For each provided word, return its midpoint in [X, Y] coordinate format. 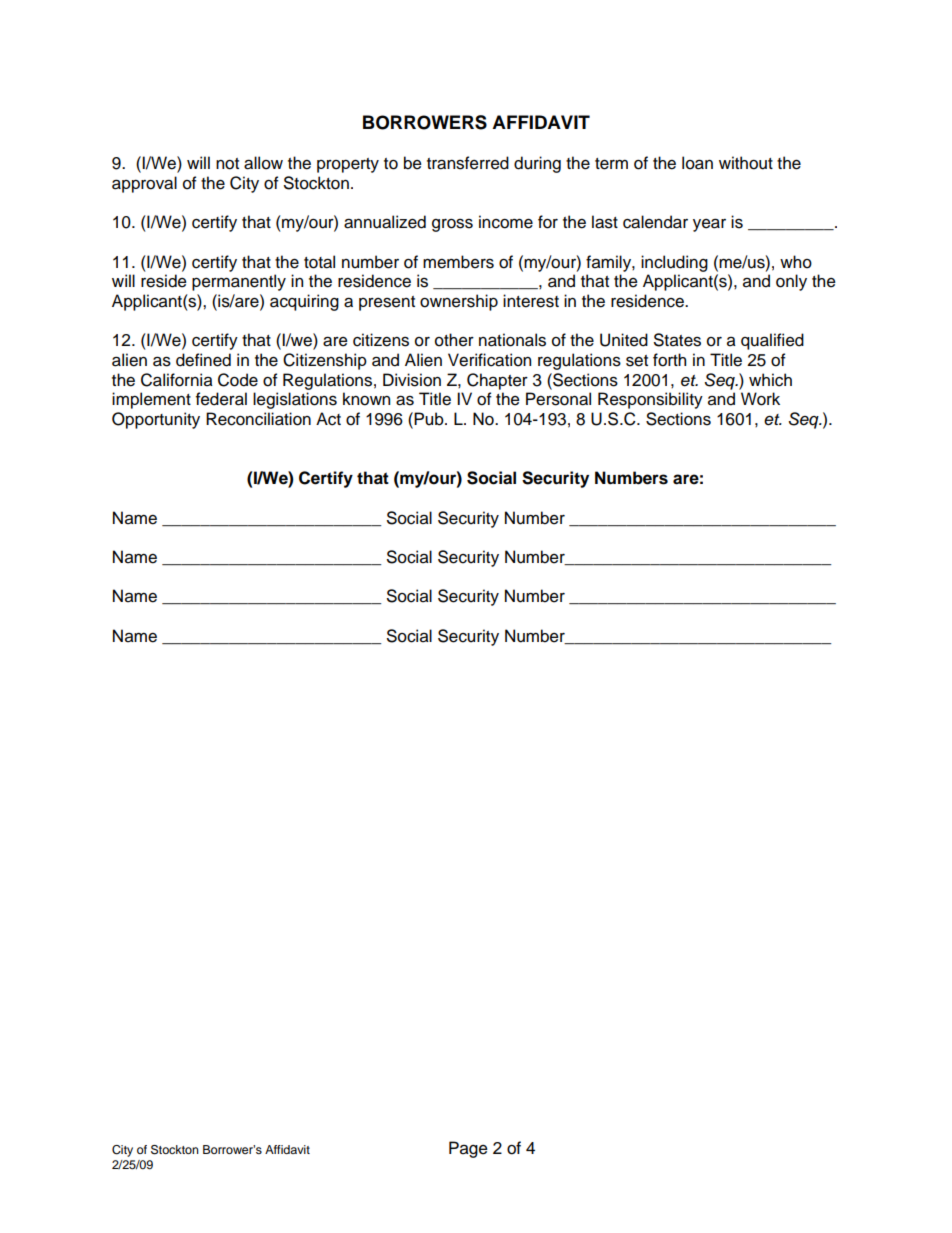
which [770, 380]
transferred [468, 163]
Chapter [497, 381]
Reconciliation [258, 419]
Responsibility [650, 400]
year [709, 225]
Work [760, 399]
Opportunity [156, 420]
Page [468, 1149]
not [227, 164]
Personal [558, 399]
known [366, 399]
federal [221, 399]
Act [328, 419]
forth [669, 360]
